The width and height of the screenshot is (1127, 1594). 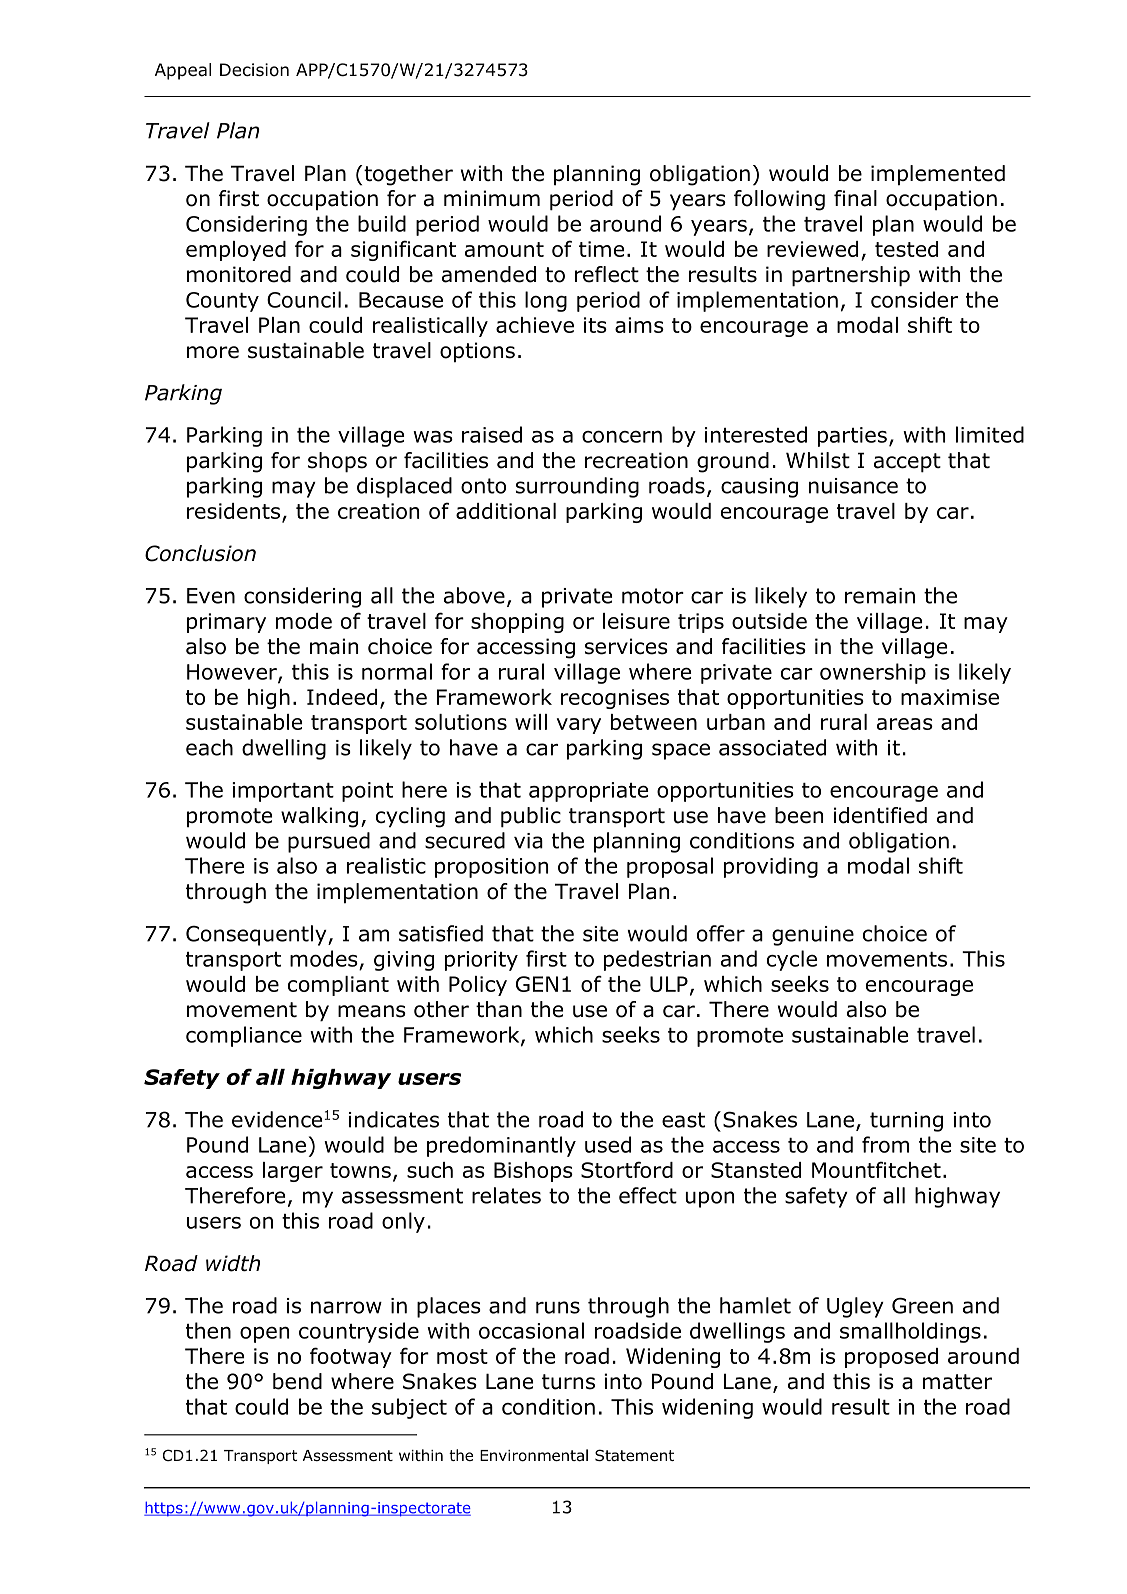 I want to click on minimum, so click(x=492, y=198).
